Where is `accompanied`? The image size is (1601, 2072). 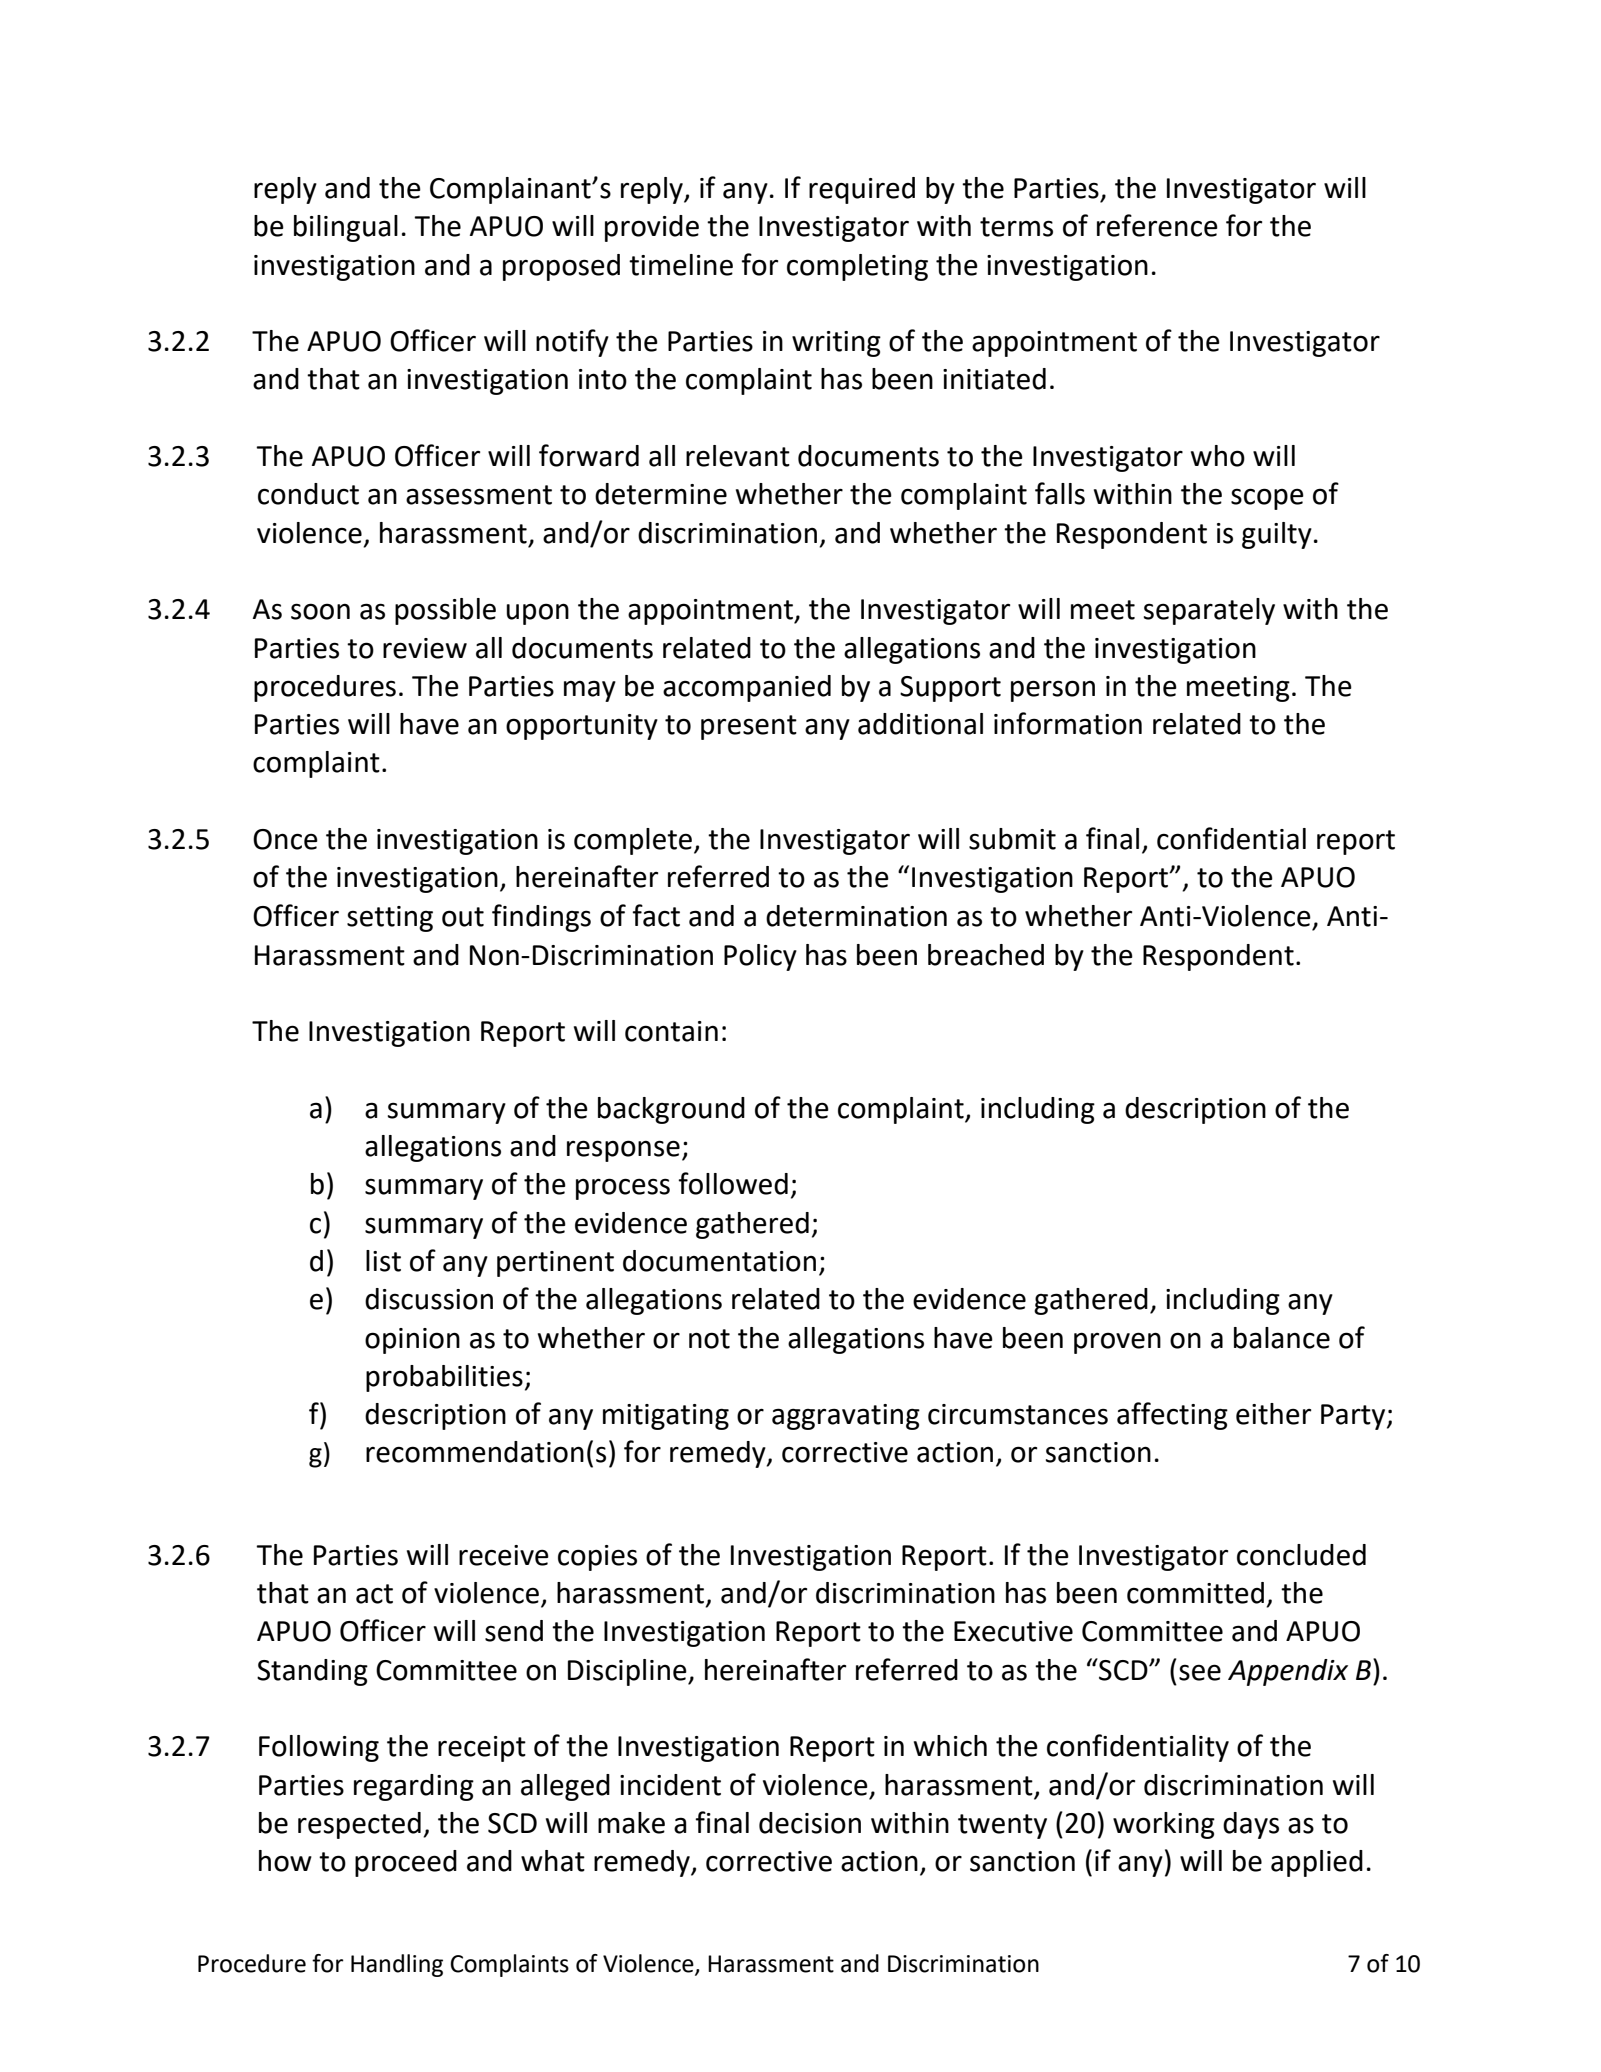 accompanied is located at coordinates (747, 688).
